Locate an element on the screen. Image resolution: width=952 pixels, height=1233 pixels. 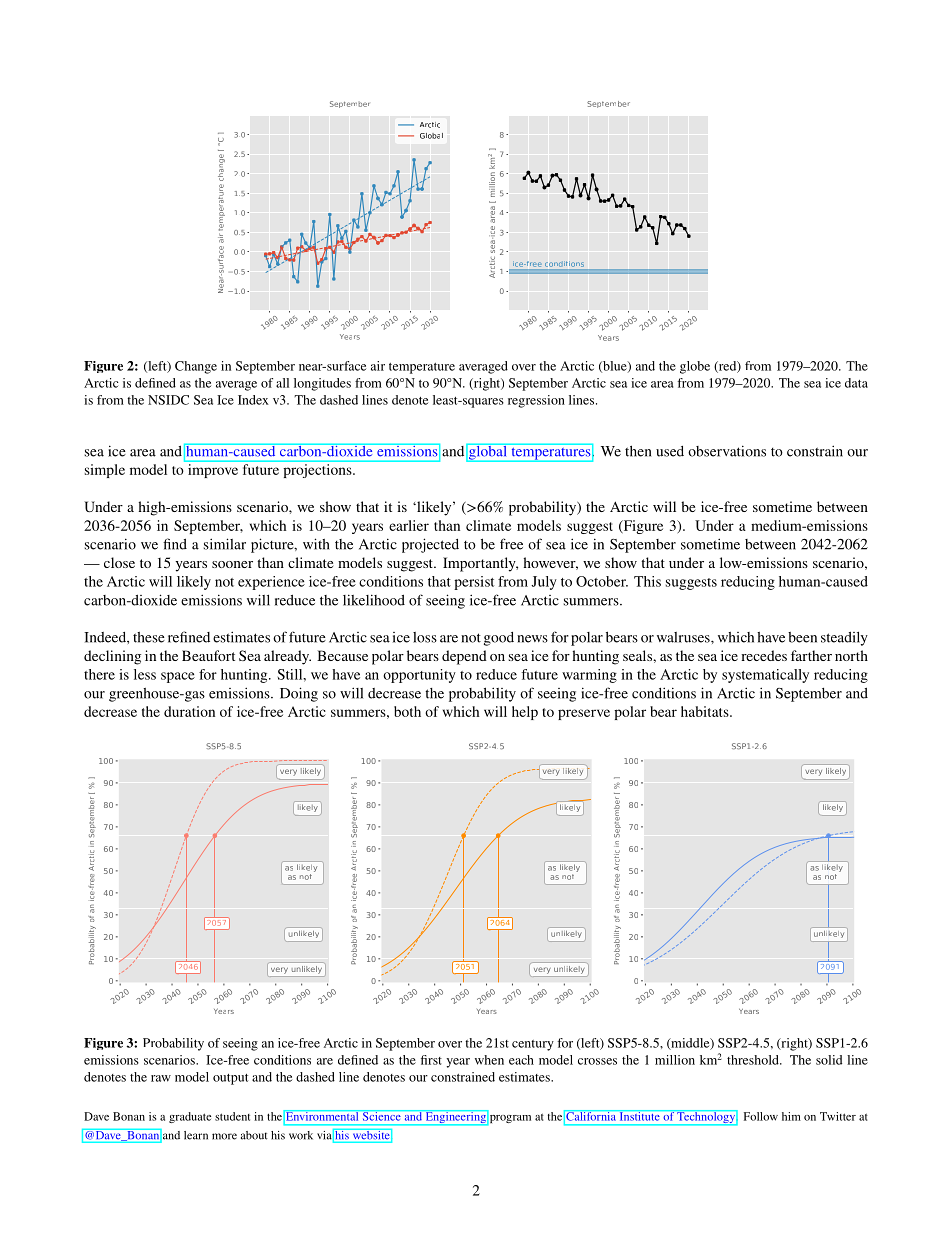
NSIDC is located at coordinates (168, 400).
